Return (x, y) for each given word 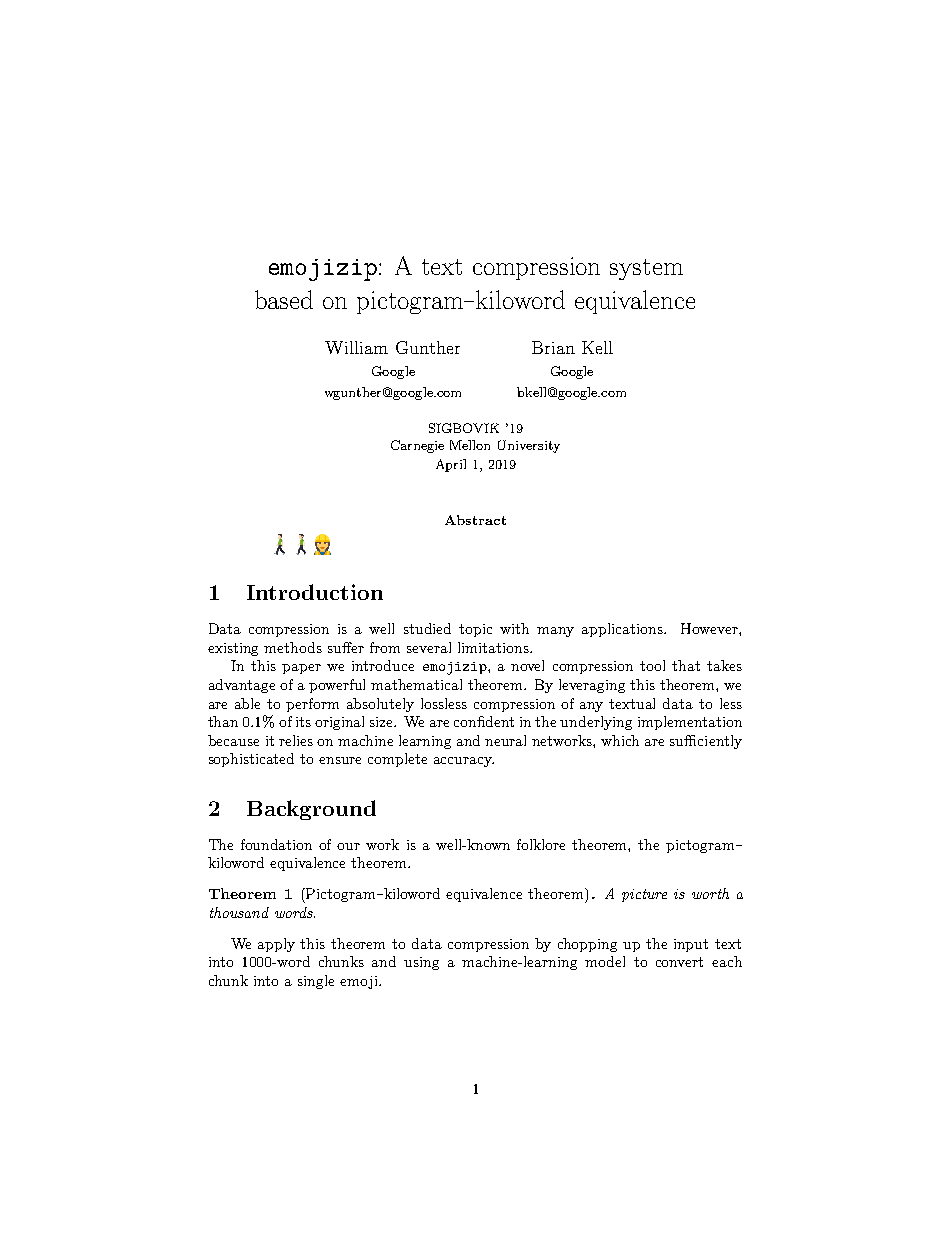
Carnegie (417, 446)
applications (623, 630)
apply (276, 945)
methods (293, 647)
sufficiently (706, 742)
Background (311, 810)
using (421, 963)
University (529, 446)
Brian (553, 347)
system (646, 269)
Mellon (470, 445)
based (284, 299)
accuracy (464, 762)
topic (475, 630)
